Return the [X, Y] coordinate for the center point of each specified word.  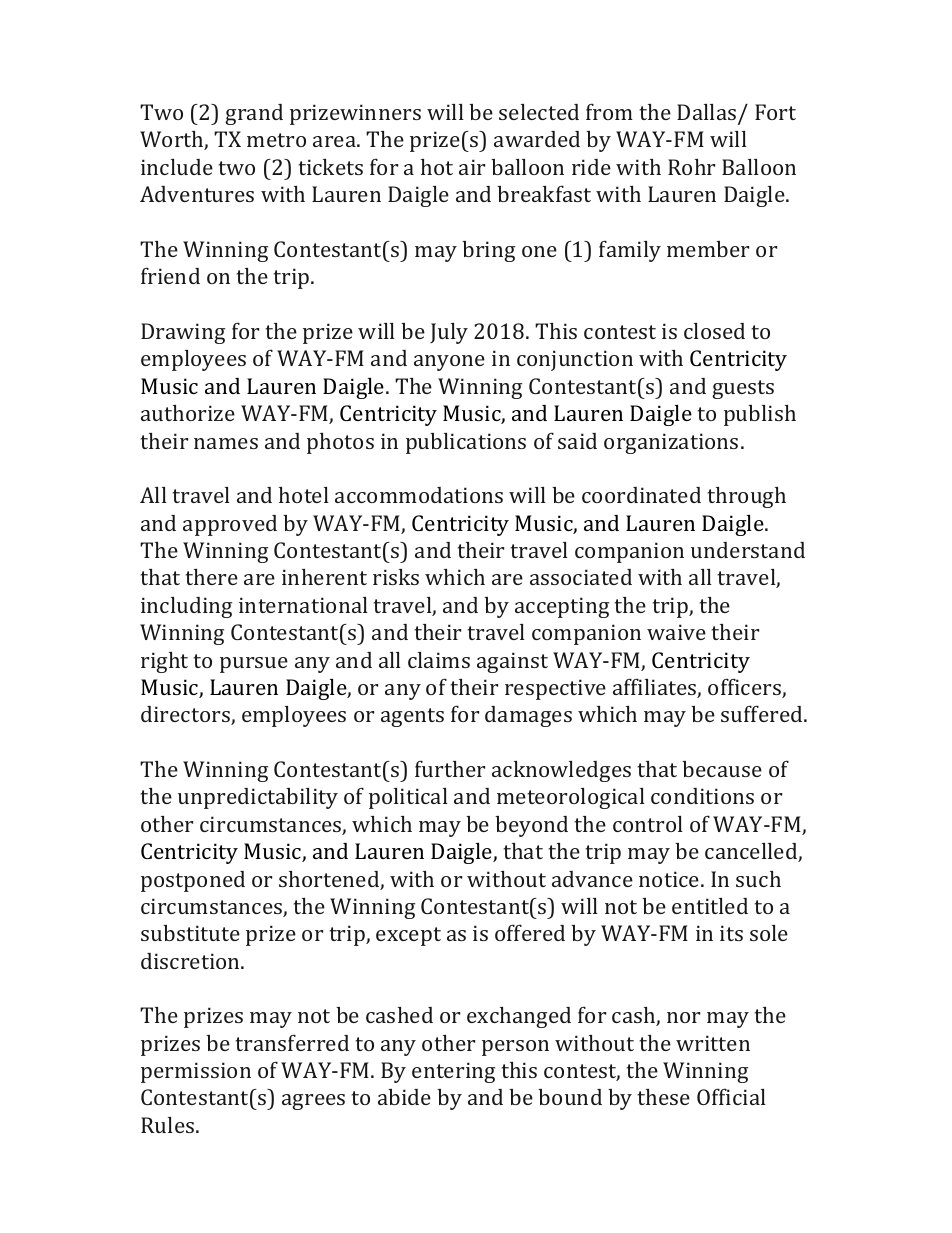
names [226, 443]
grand [254, 114]
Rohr [691, 167]
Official [731, 1096]
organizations [671, 443]
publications [466, 443]
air [472, 167]
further [450, 768]
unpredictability [258, 798]
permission [196, 1072]
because [722, 769]
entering [453, 1072]
